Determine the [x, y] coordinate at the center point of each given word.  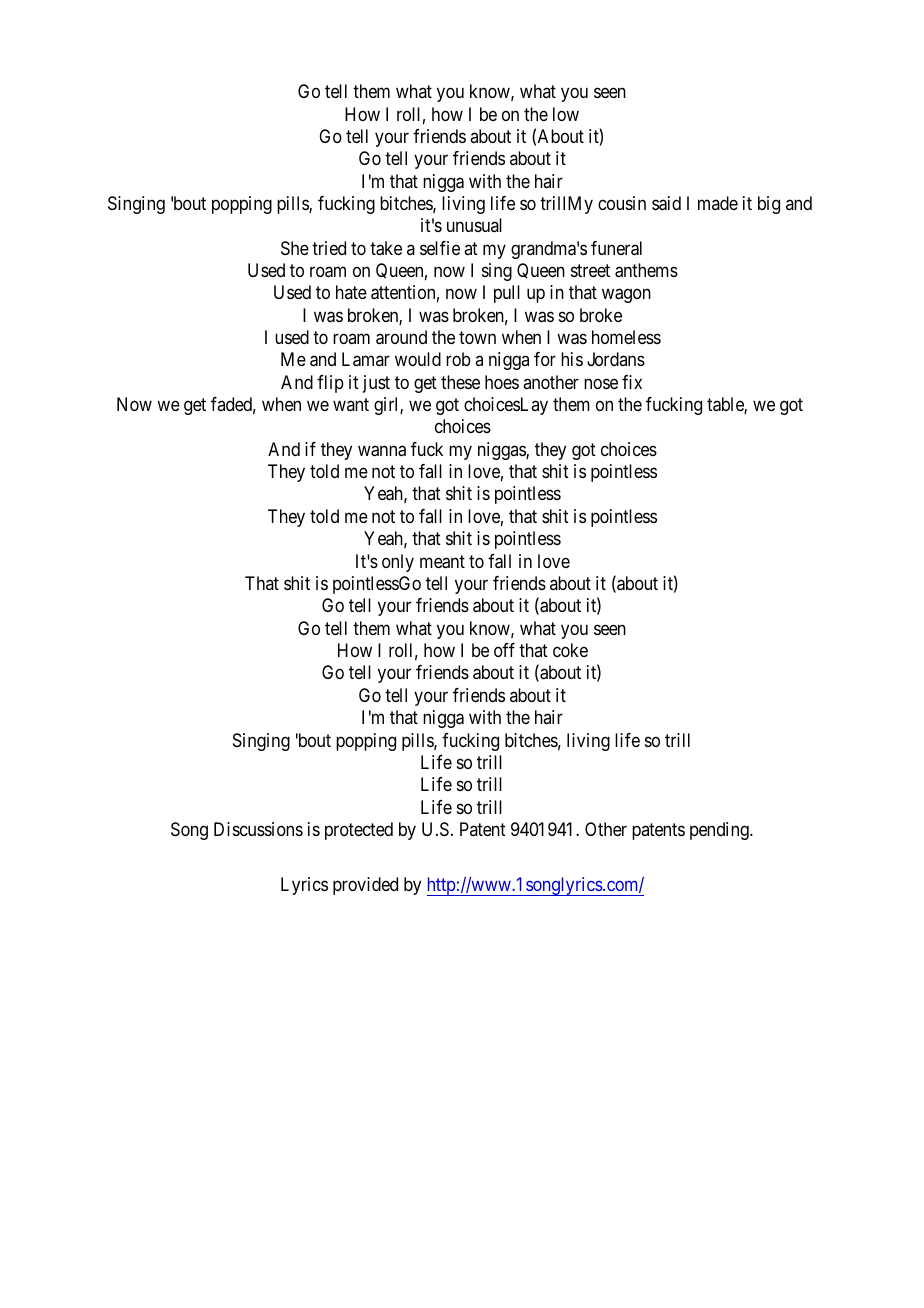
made [718, 203]
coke [570, 650]
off [504, 650]
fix [632, 382]
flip [330, 384]
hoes [502, 382]
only [398, 563]
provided [365, 886]
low [566, 114]
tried [329, 248]
